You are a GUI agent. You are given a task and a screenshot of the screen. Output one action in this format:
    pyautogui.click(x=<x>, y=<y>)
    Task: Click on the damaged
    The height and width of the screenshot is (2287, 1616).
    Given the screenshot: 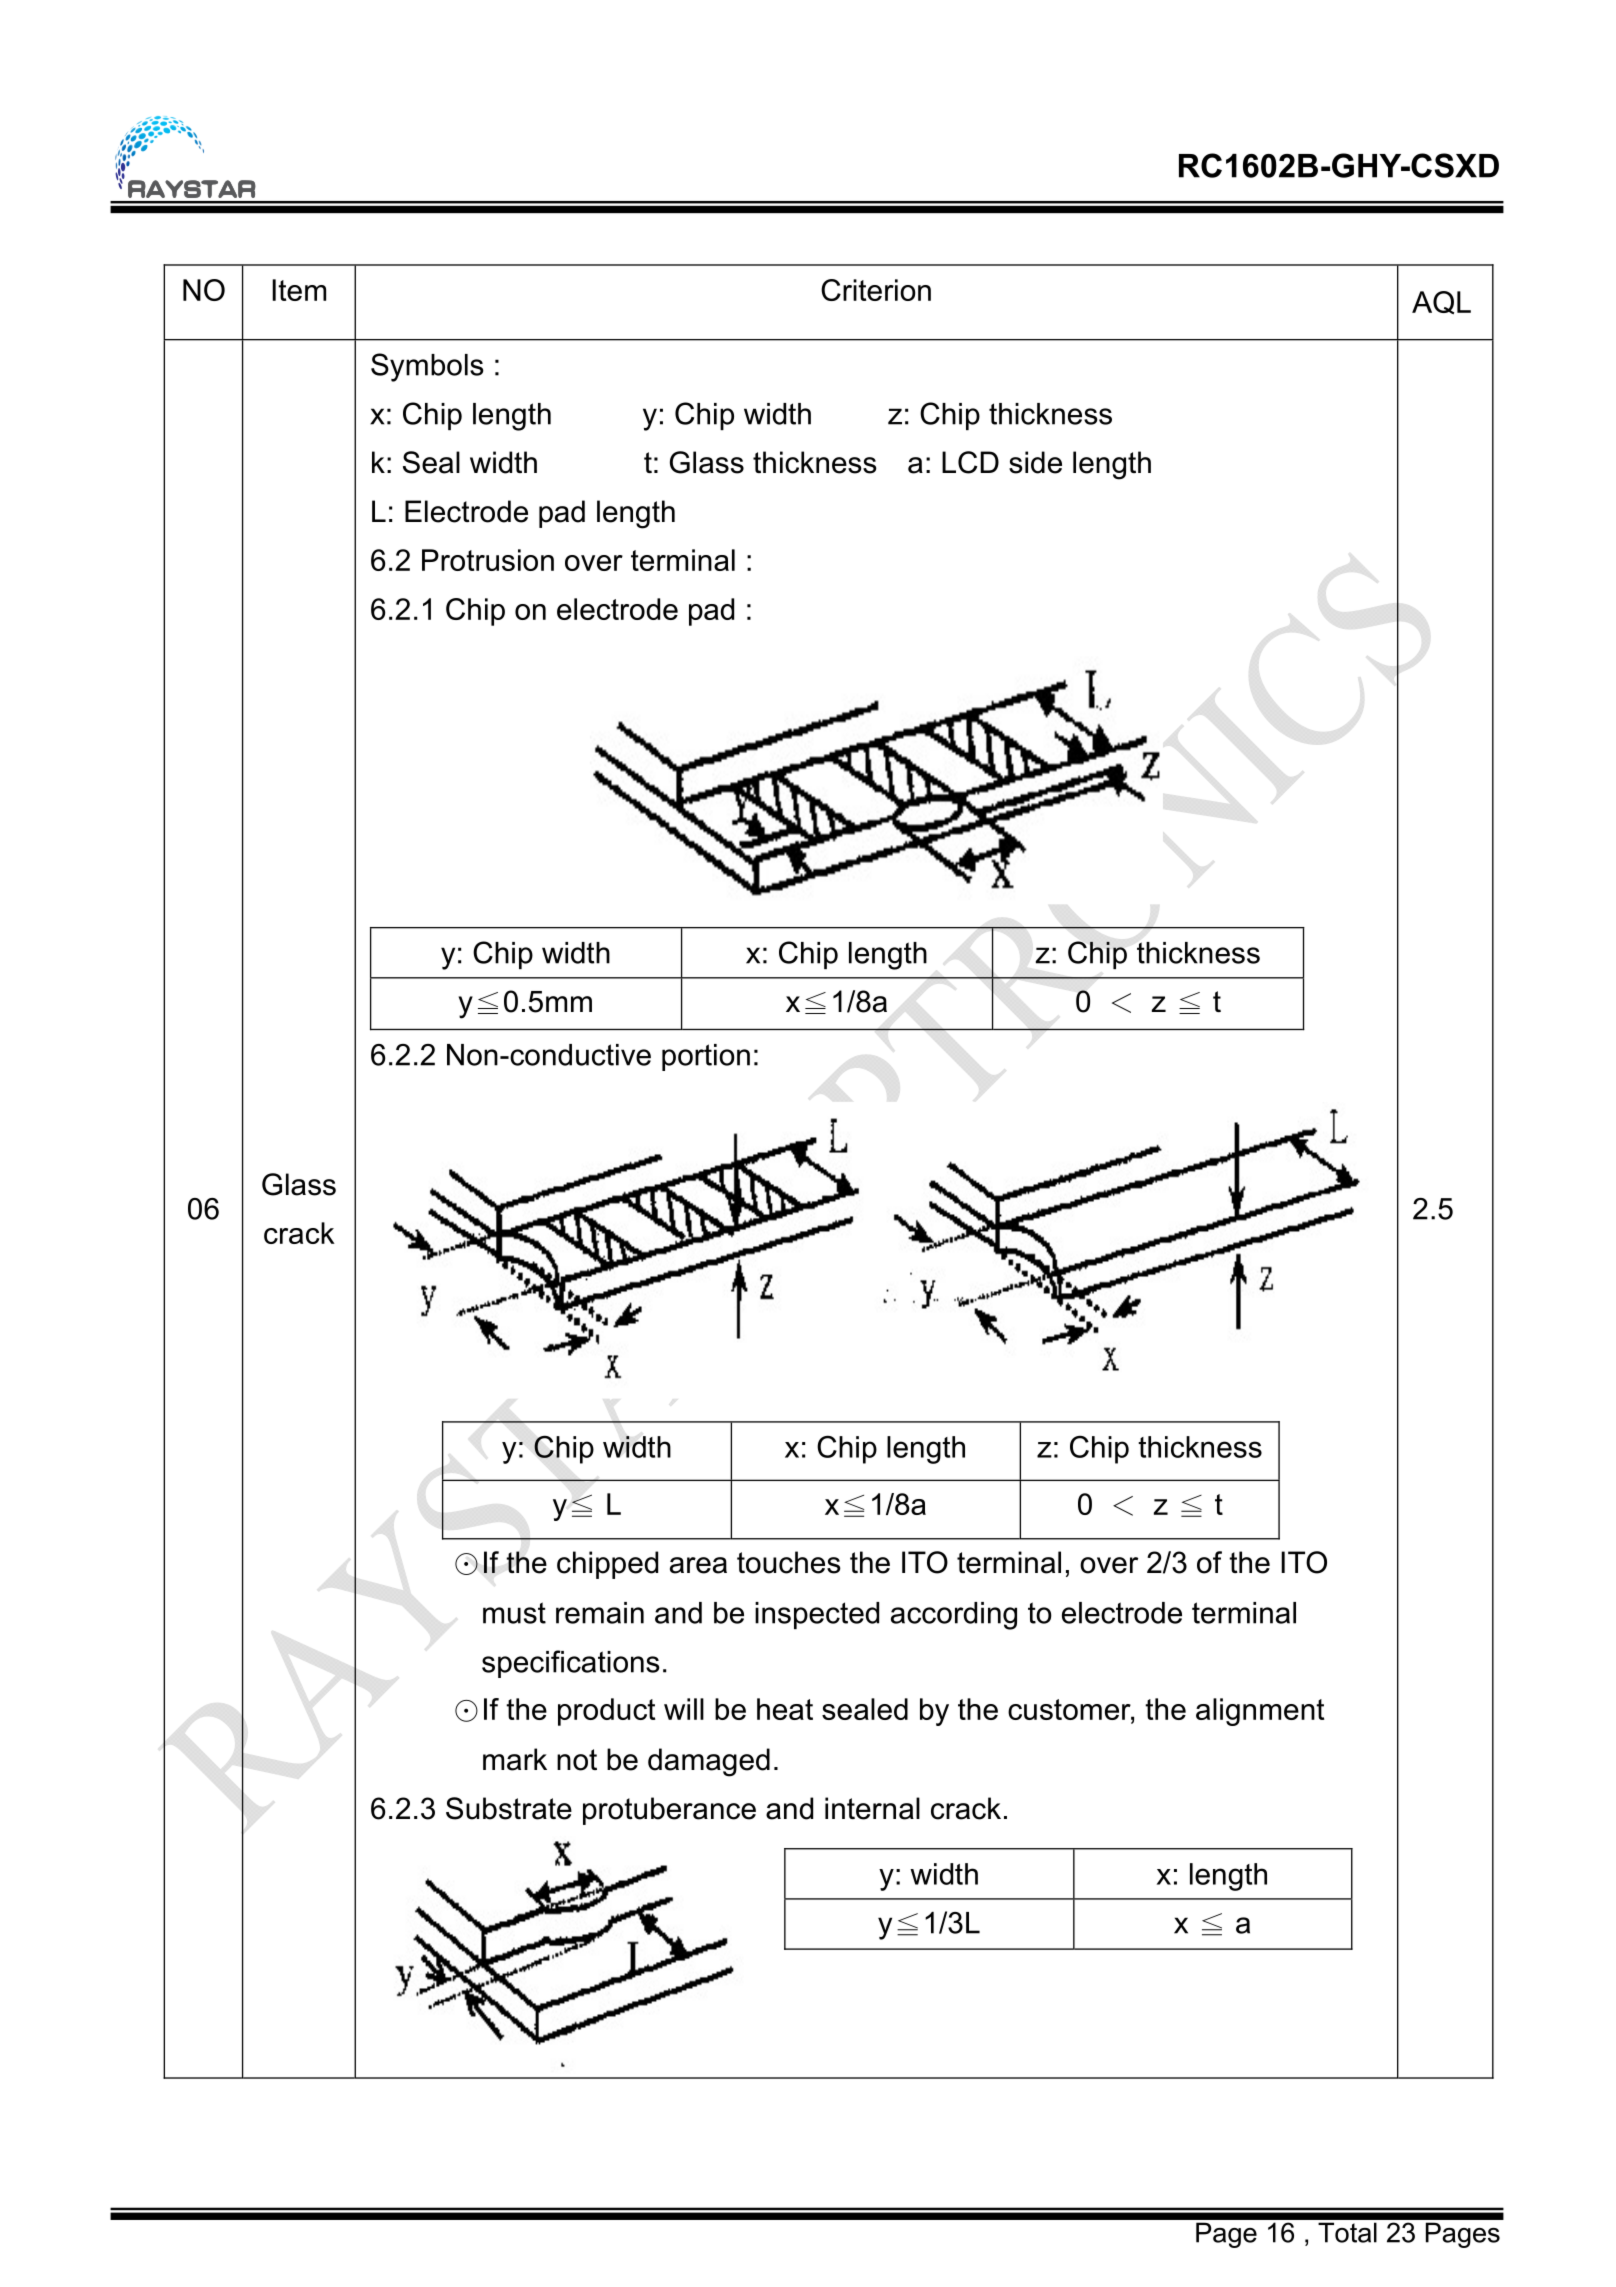 What is the action you would take?
    pyautogui.click(x=709, y=1762)
